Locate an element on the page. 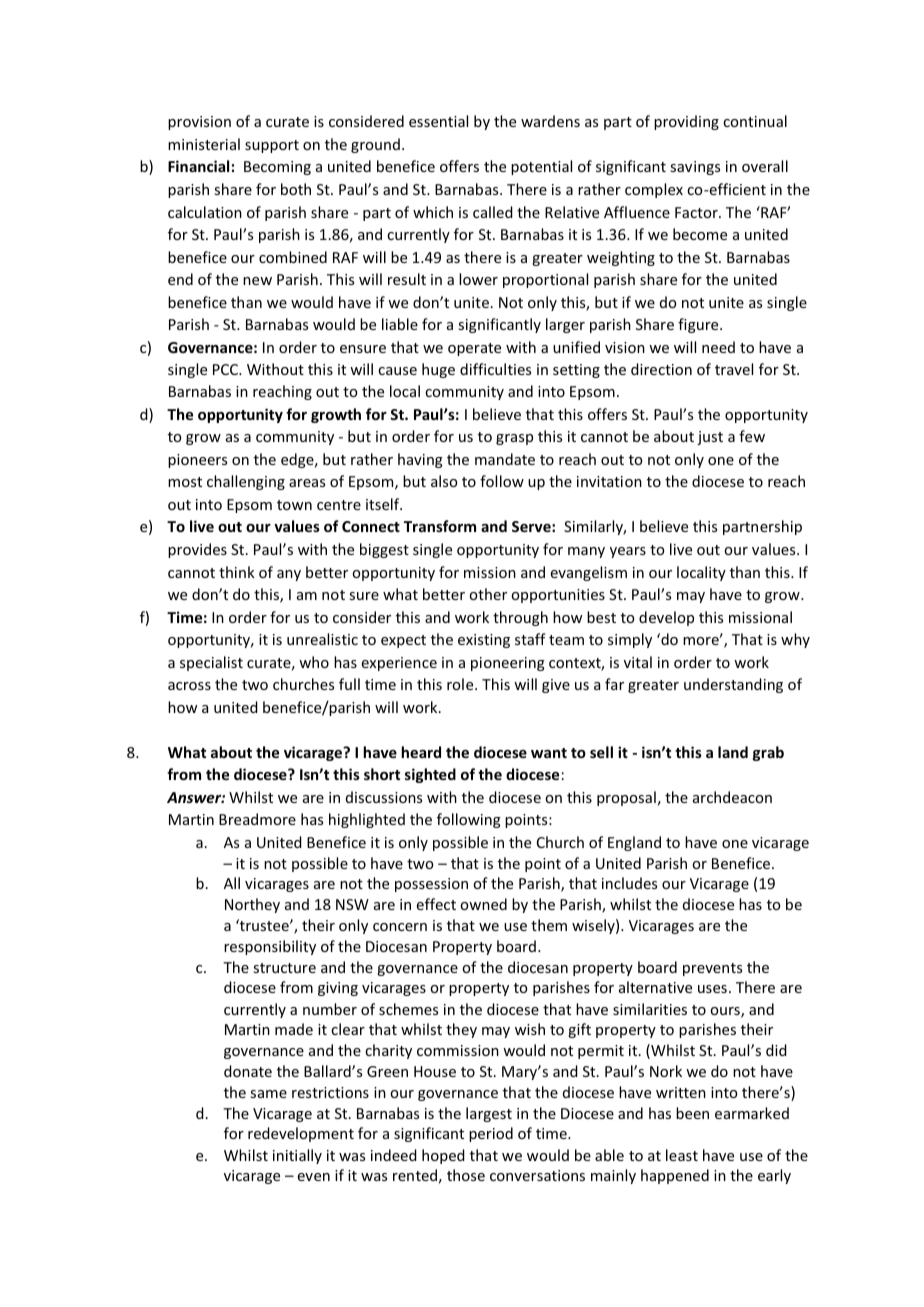  specialist is located at coordinates (211, 663).
